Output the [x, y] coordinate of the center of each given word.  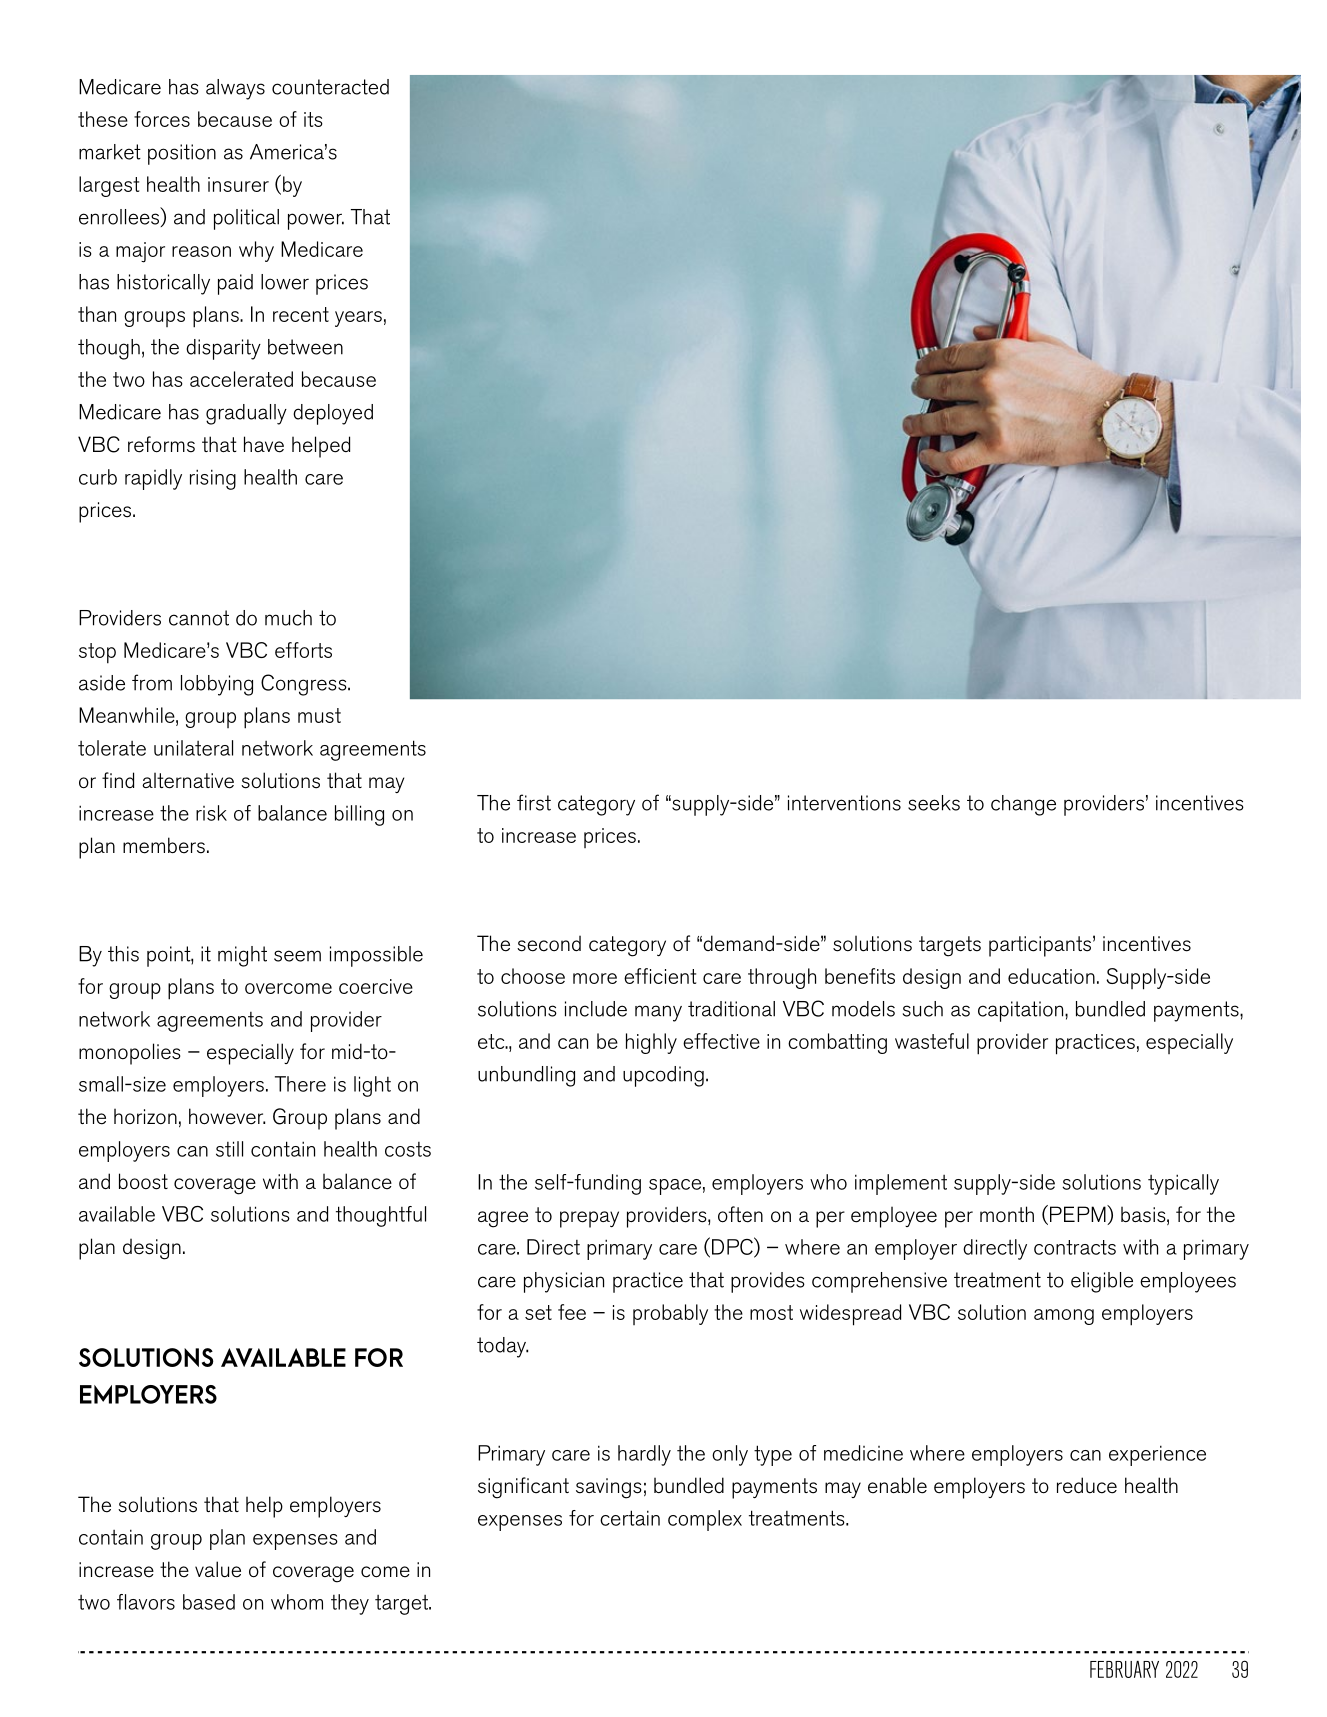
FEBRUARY [1124, 1669]
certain [630, 1518]
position [182, 154]
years [358, 319]
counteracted [330, 87]
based [209, 1602]
